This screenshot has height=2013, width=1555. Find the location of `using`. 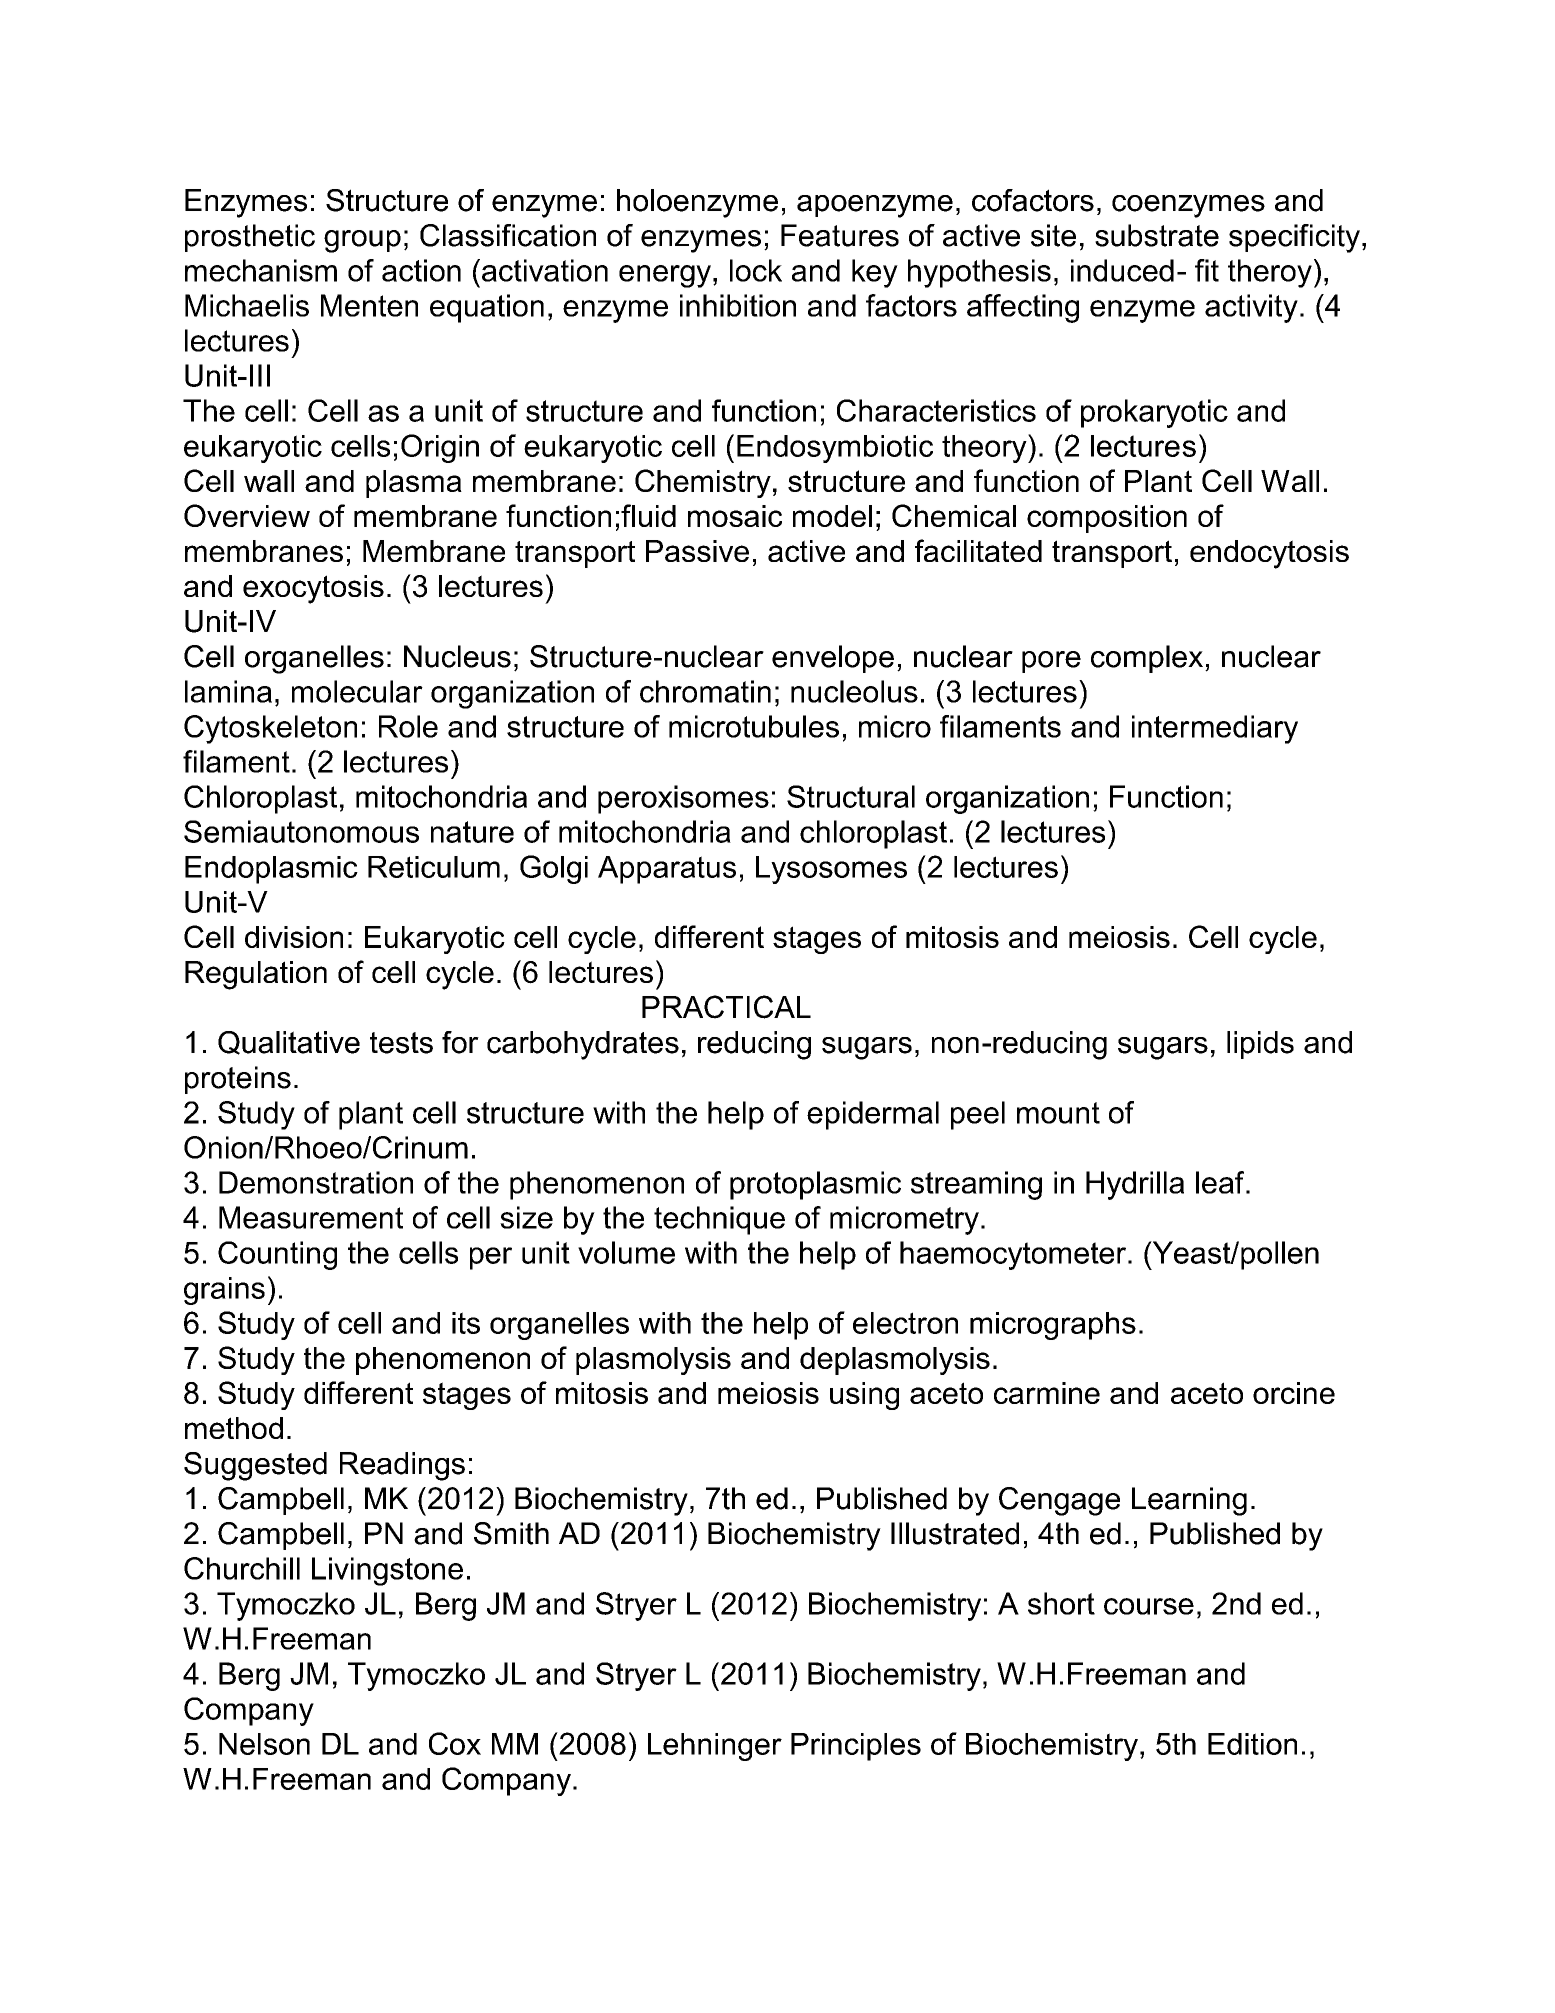

using is located at coordinates (864, 1396).
